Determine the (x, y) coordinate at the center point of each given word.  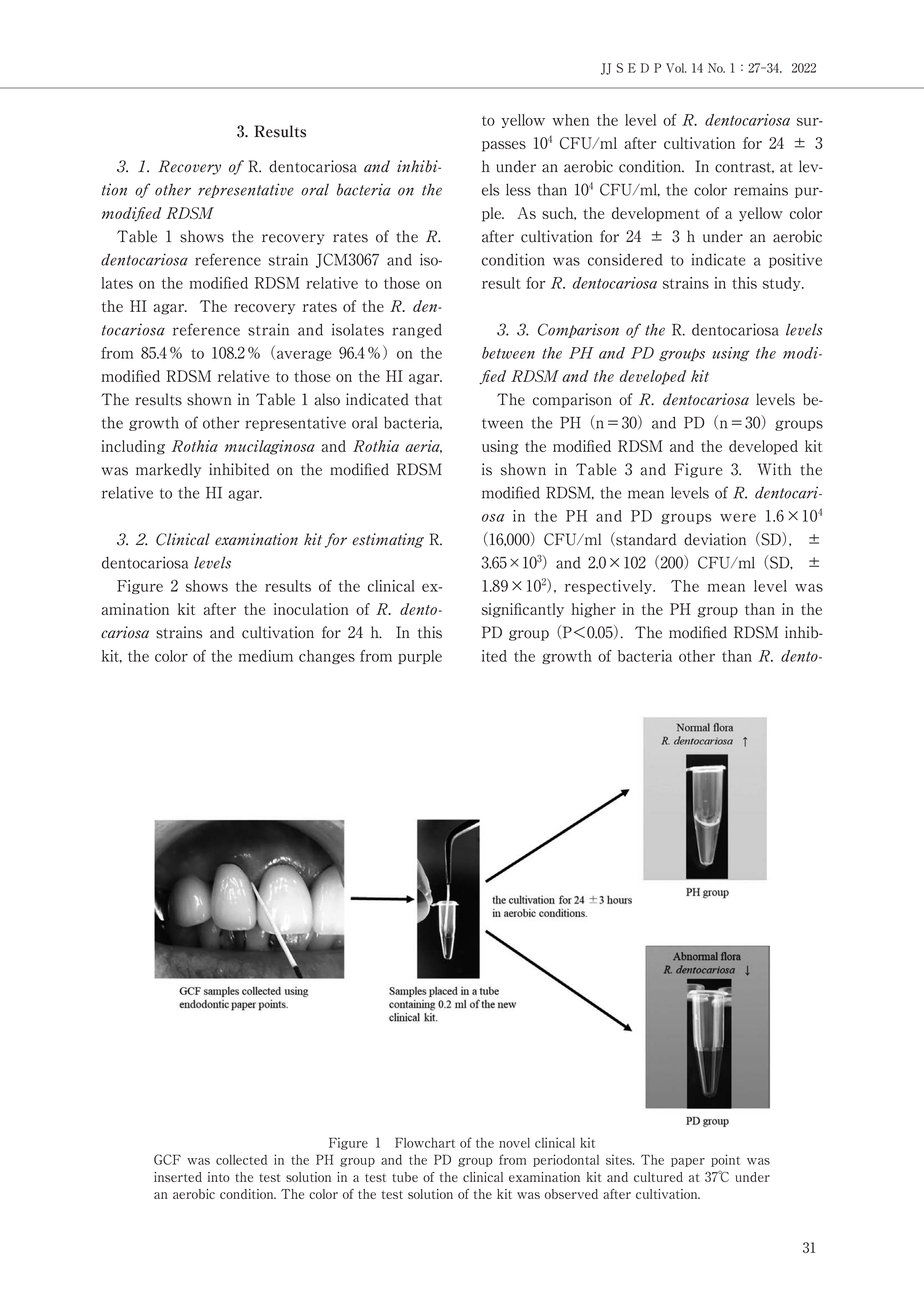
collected (241, 1159)
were (738, 517)
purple (420, 657)
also (327, 399)
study (783, 284)
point (725, 1160)
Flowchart (425, 1142)
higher (593, 610)
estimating (388, 540)
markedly (168, 470)
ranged (417, 331)
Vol (676, 68)
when (570, 120)
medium (266, 656)
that (428, 399)
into (219, 1177)
